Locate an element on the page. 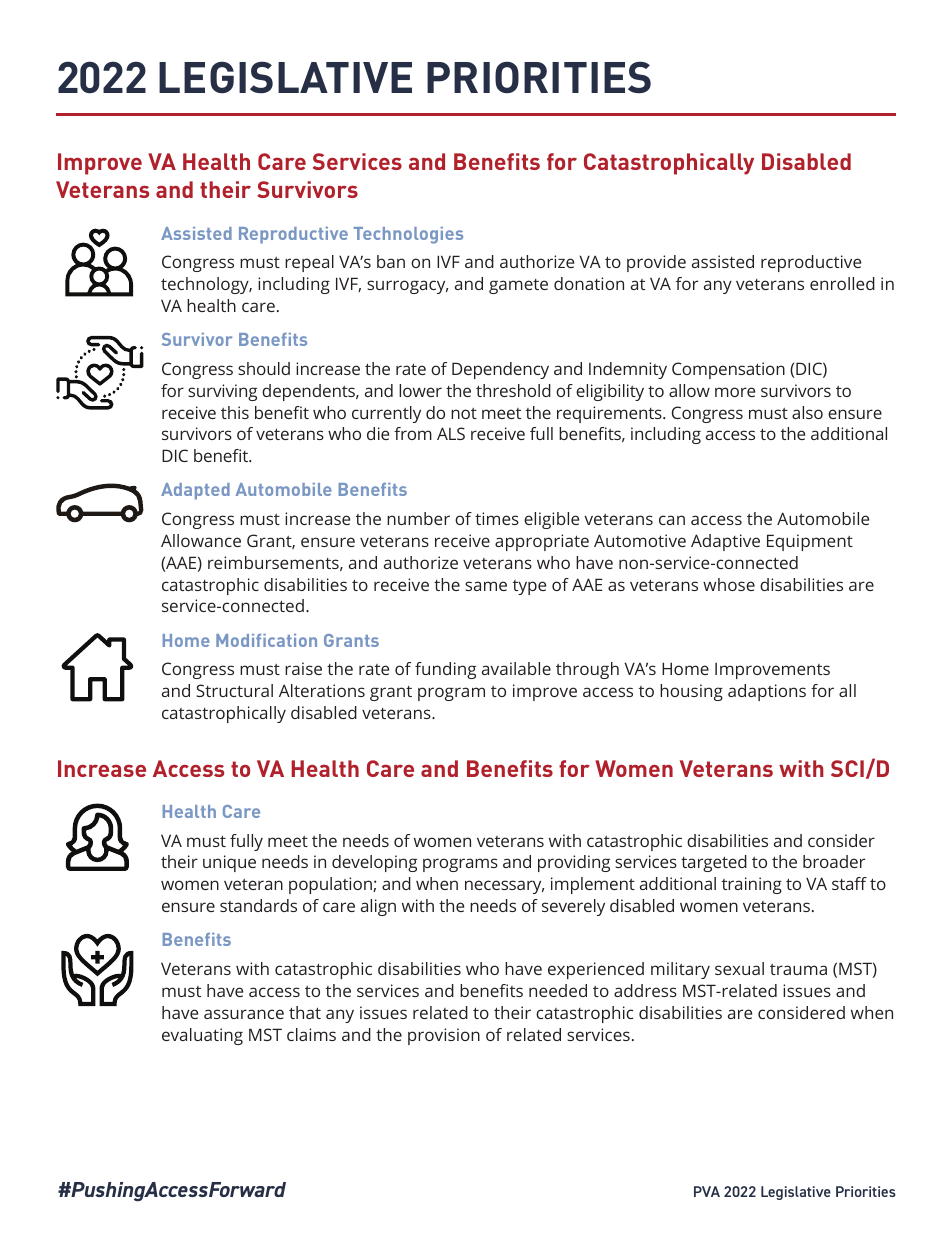 This document has height=1233, width=952. gamete is located at coordinates (518, 286).
